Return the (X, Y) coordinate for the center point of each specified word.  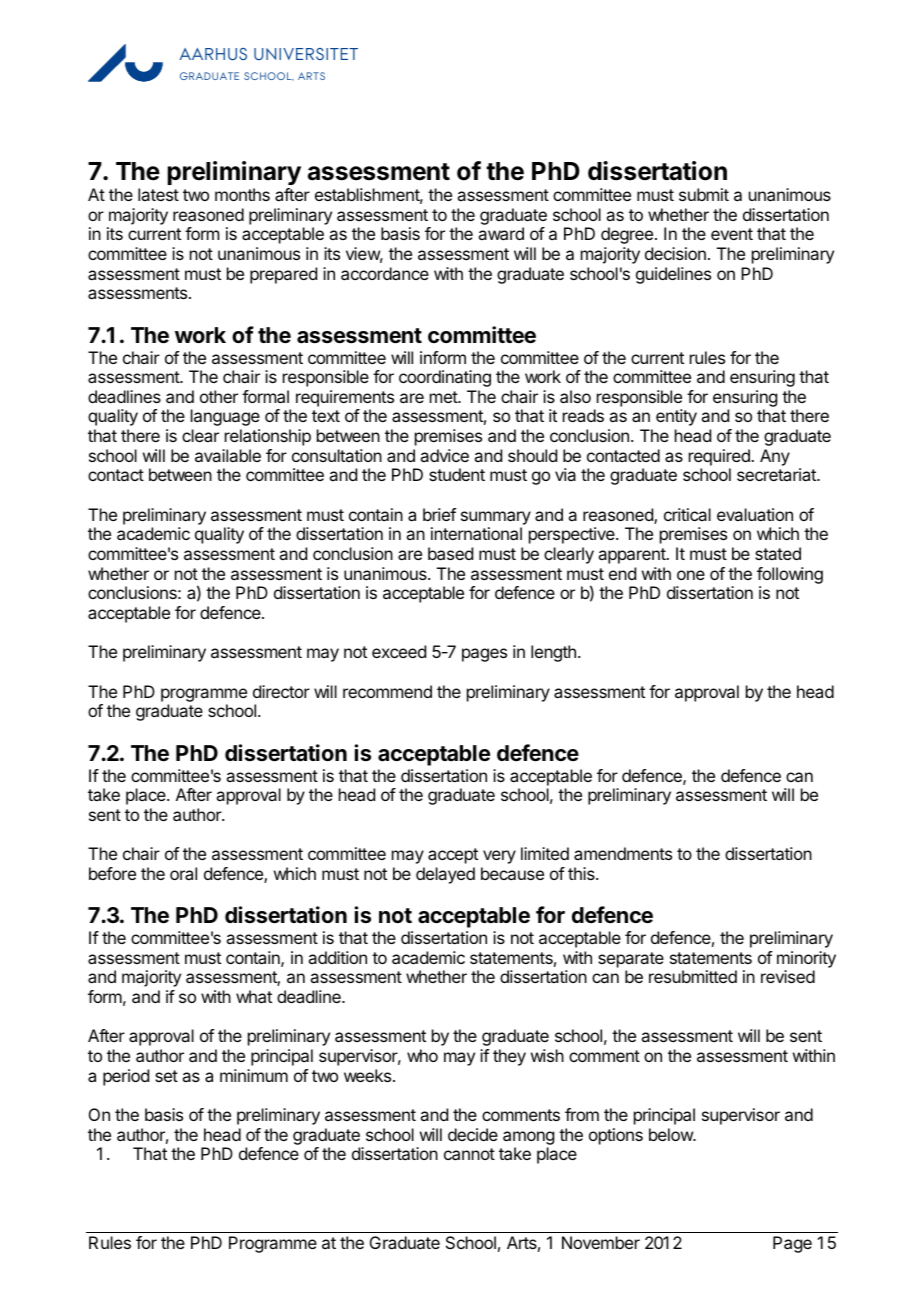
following (790, 577)
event (732, 234)
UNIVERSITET (306, 54)
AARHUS (213, 54)
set (166, 1076)
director (281, 691)
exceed (399, 651)
